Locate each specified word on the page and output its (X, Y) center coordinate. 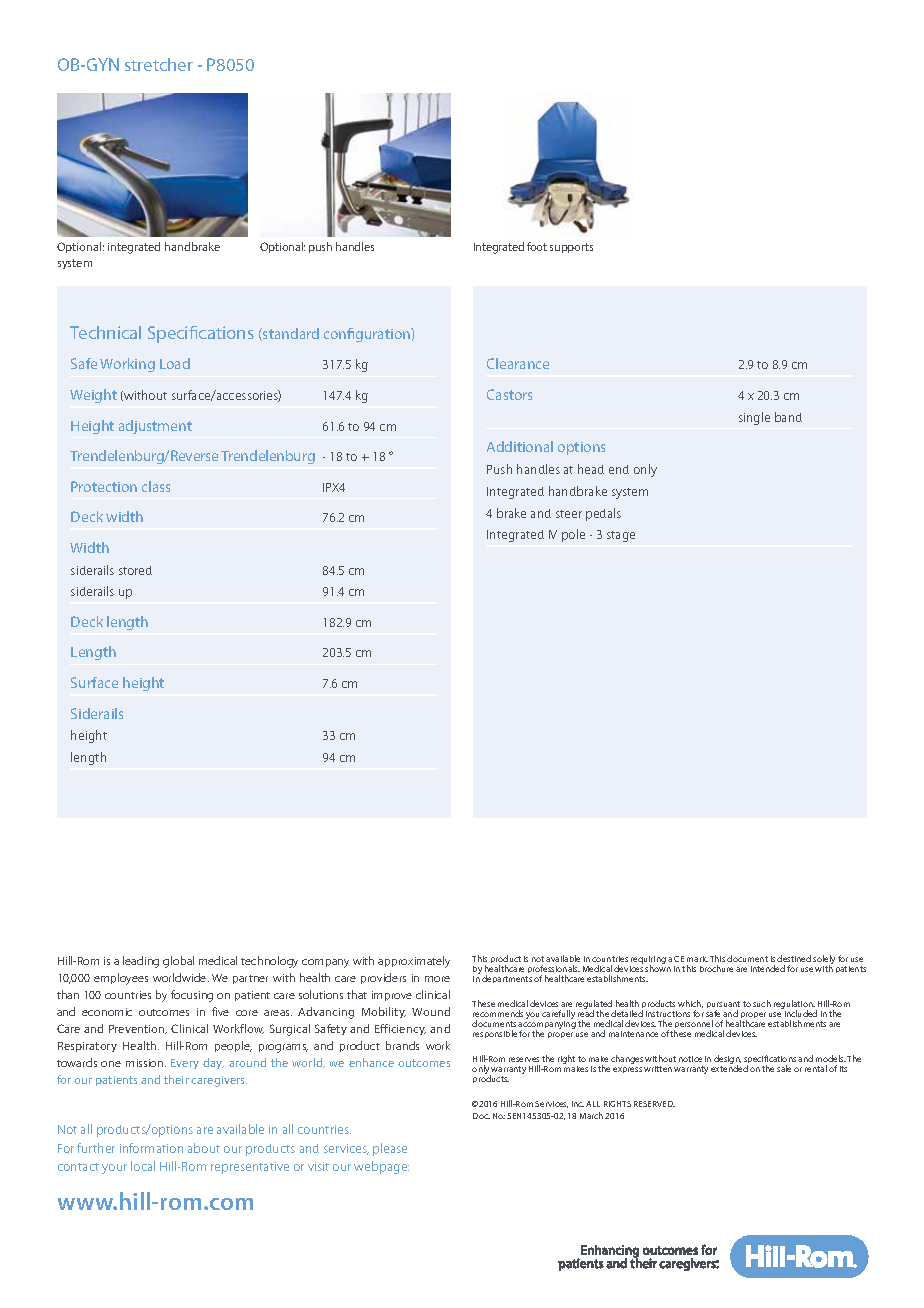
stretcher (159, 64)
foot (537, 246)
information (151, 1148)
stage (621, 536)
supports (571, 248)
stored (135, 570)
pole (573, 535)
